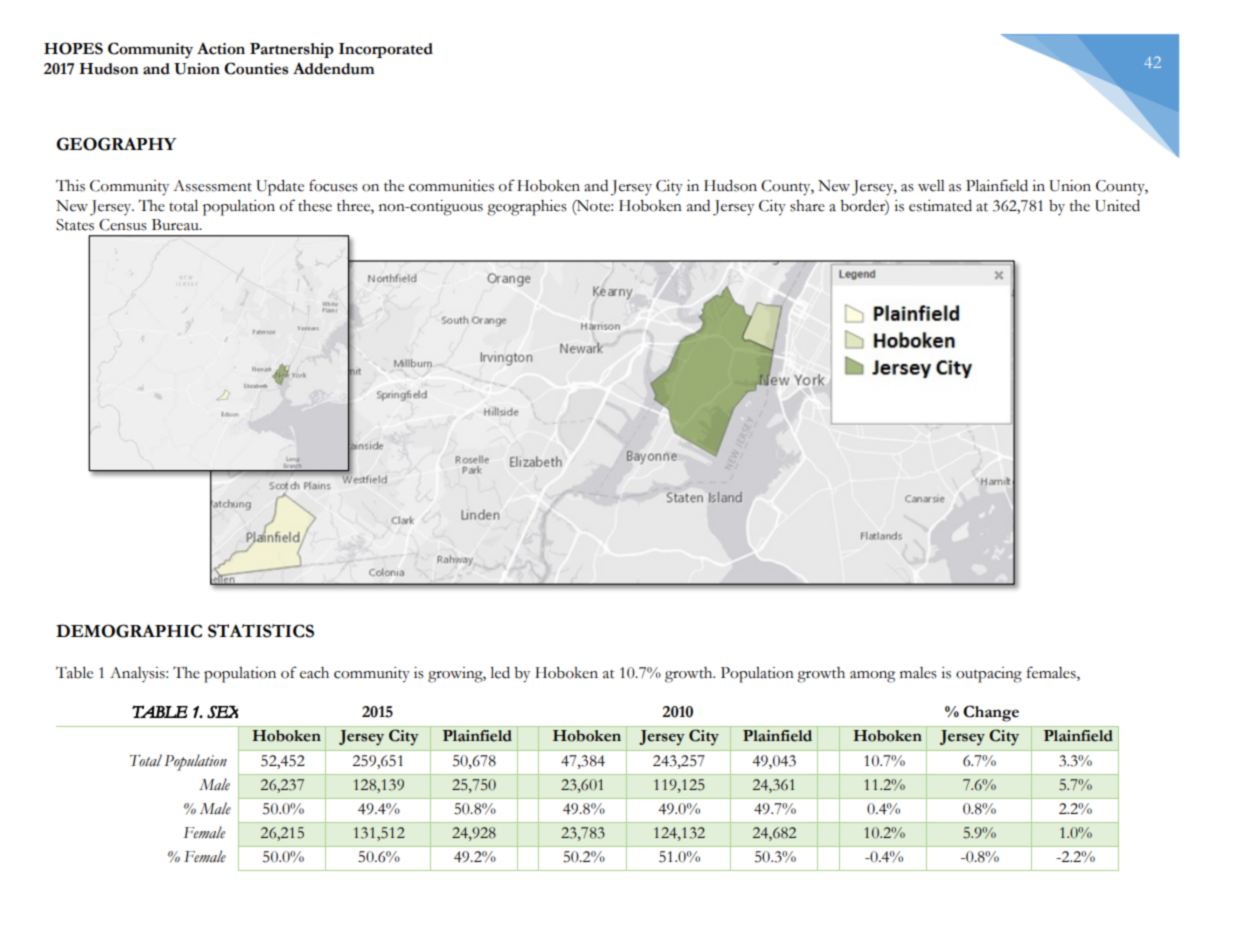 The height and width of the document is (952, 1233). I want to click on Counties, so click(256, 68).
